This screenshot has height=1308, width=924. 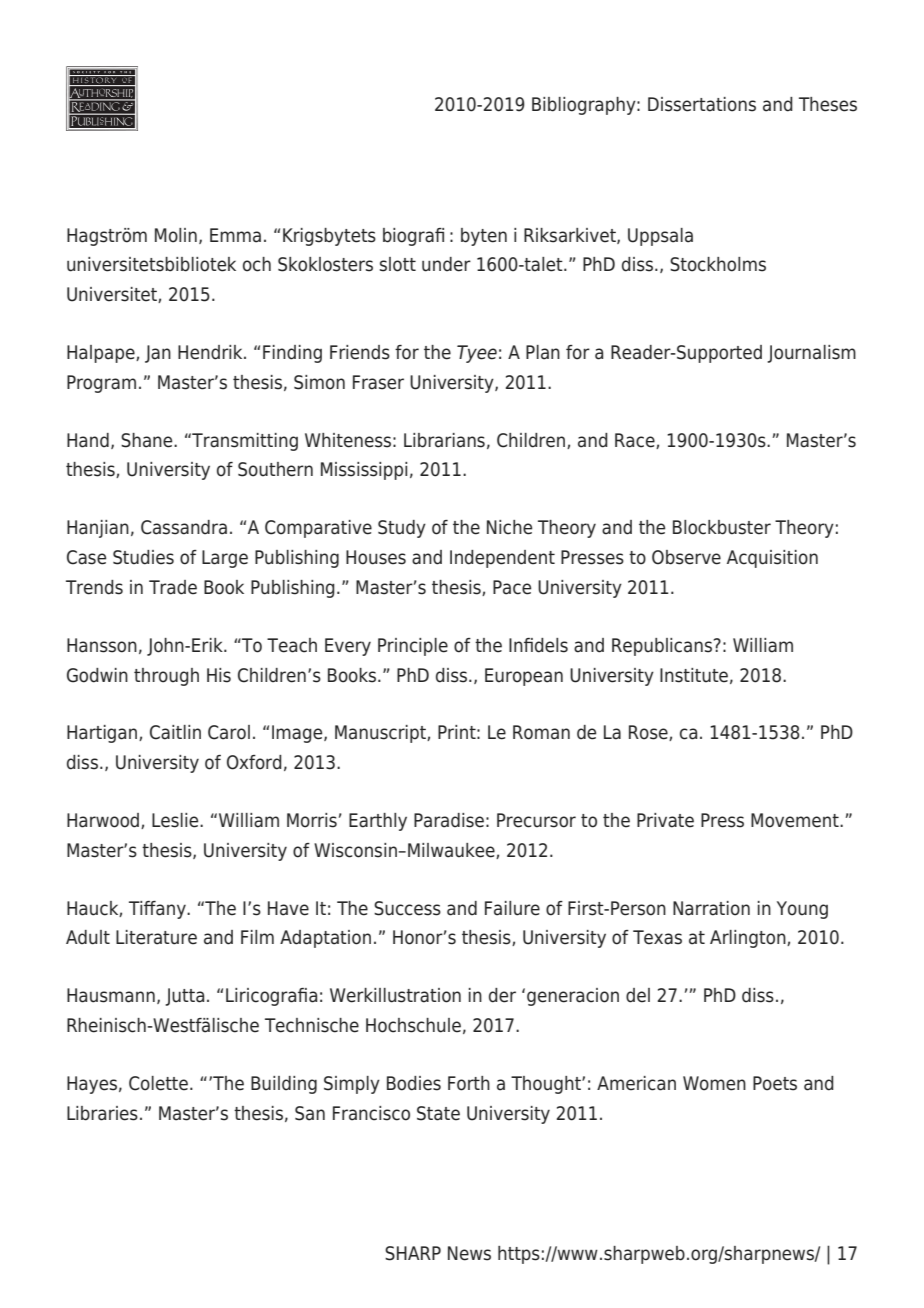 I want to click on Theses, so click(x=828, y=104).
